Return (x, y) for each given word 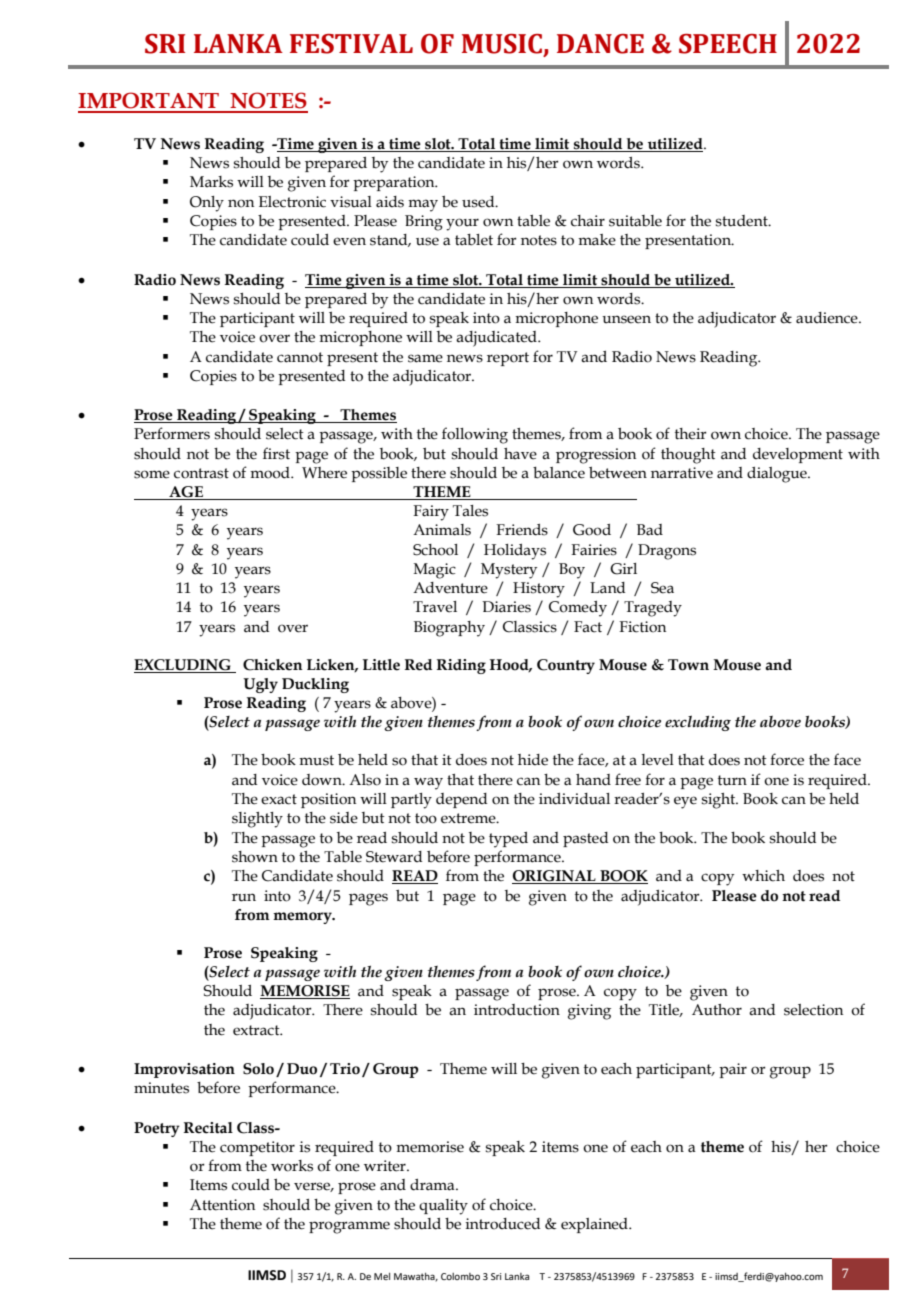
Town (688, 665)
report (508, 359)
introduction (517, 1010)
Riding (461, 666)
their (691, 434)
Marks (211, 182)
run (244, 897)
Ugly (260, 685)
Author (717, 1010)
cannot (300, 357)
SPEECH (728, 44)
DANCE (600, 44)
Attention (222, 1205)
